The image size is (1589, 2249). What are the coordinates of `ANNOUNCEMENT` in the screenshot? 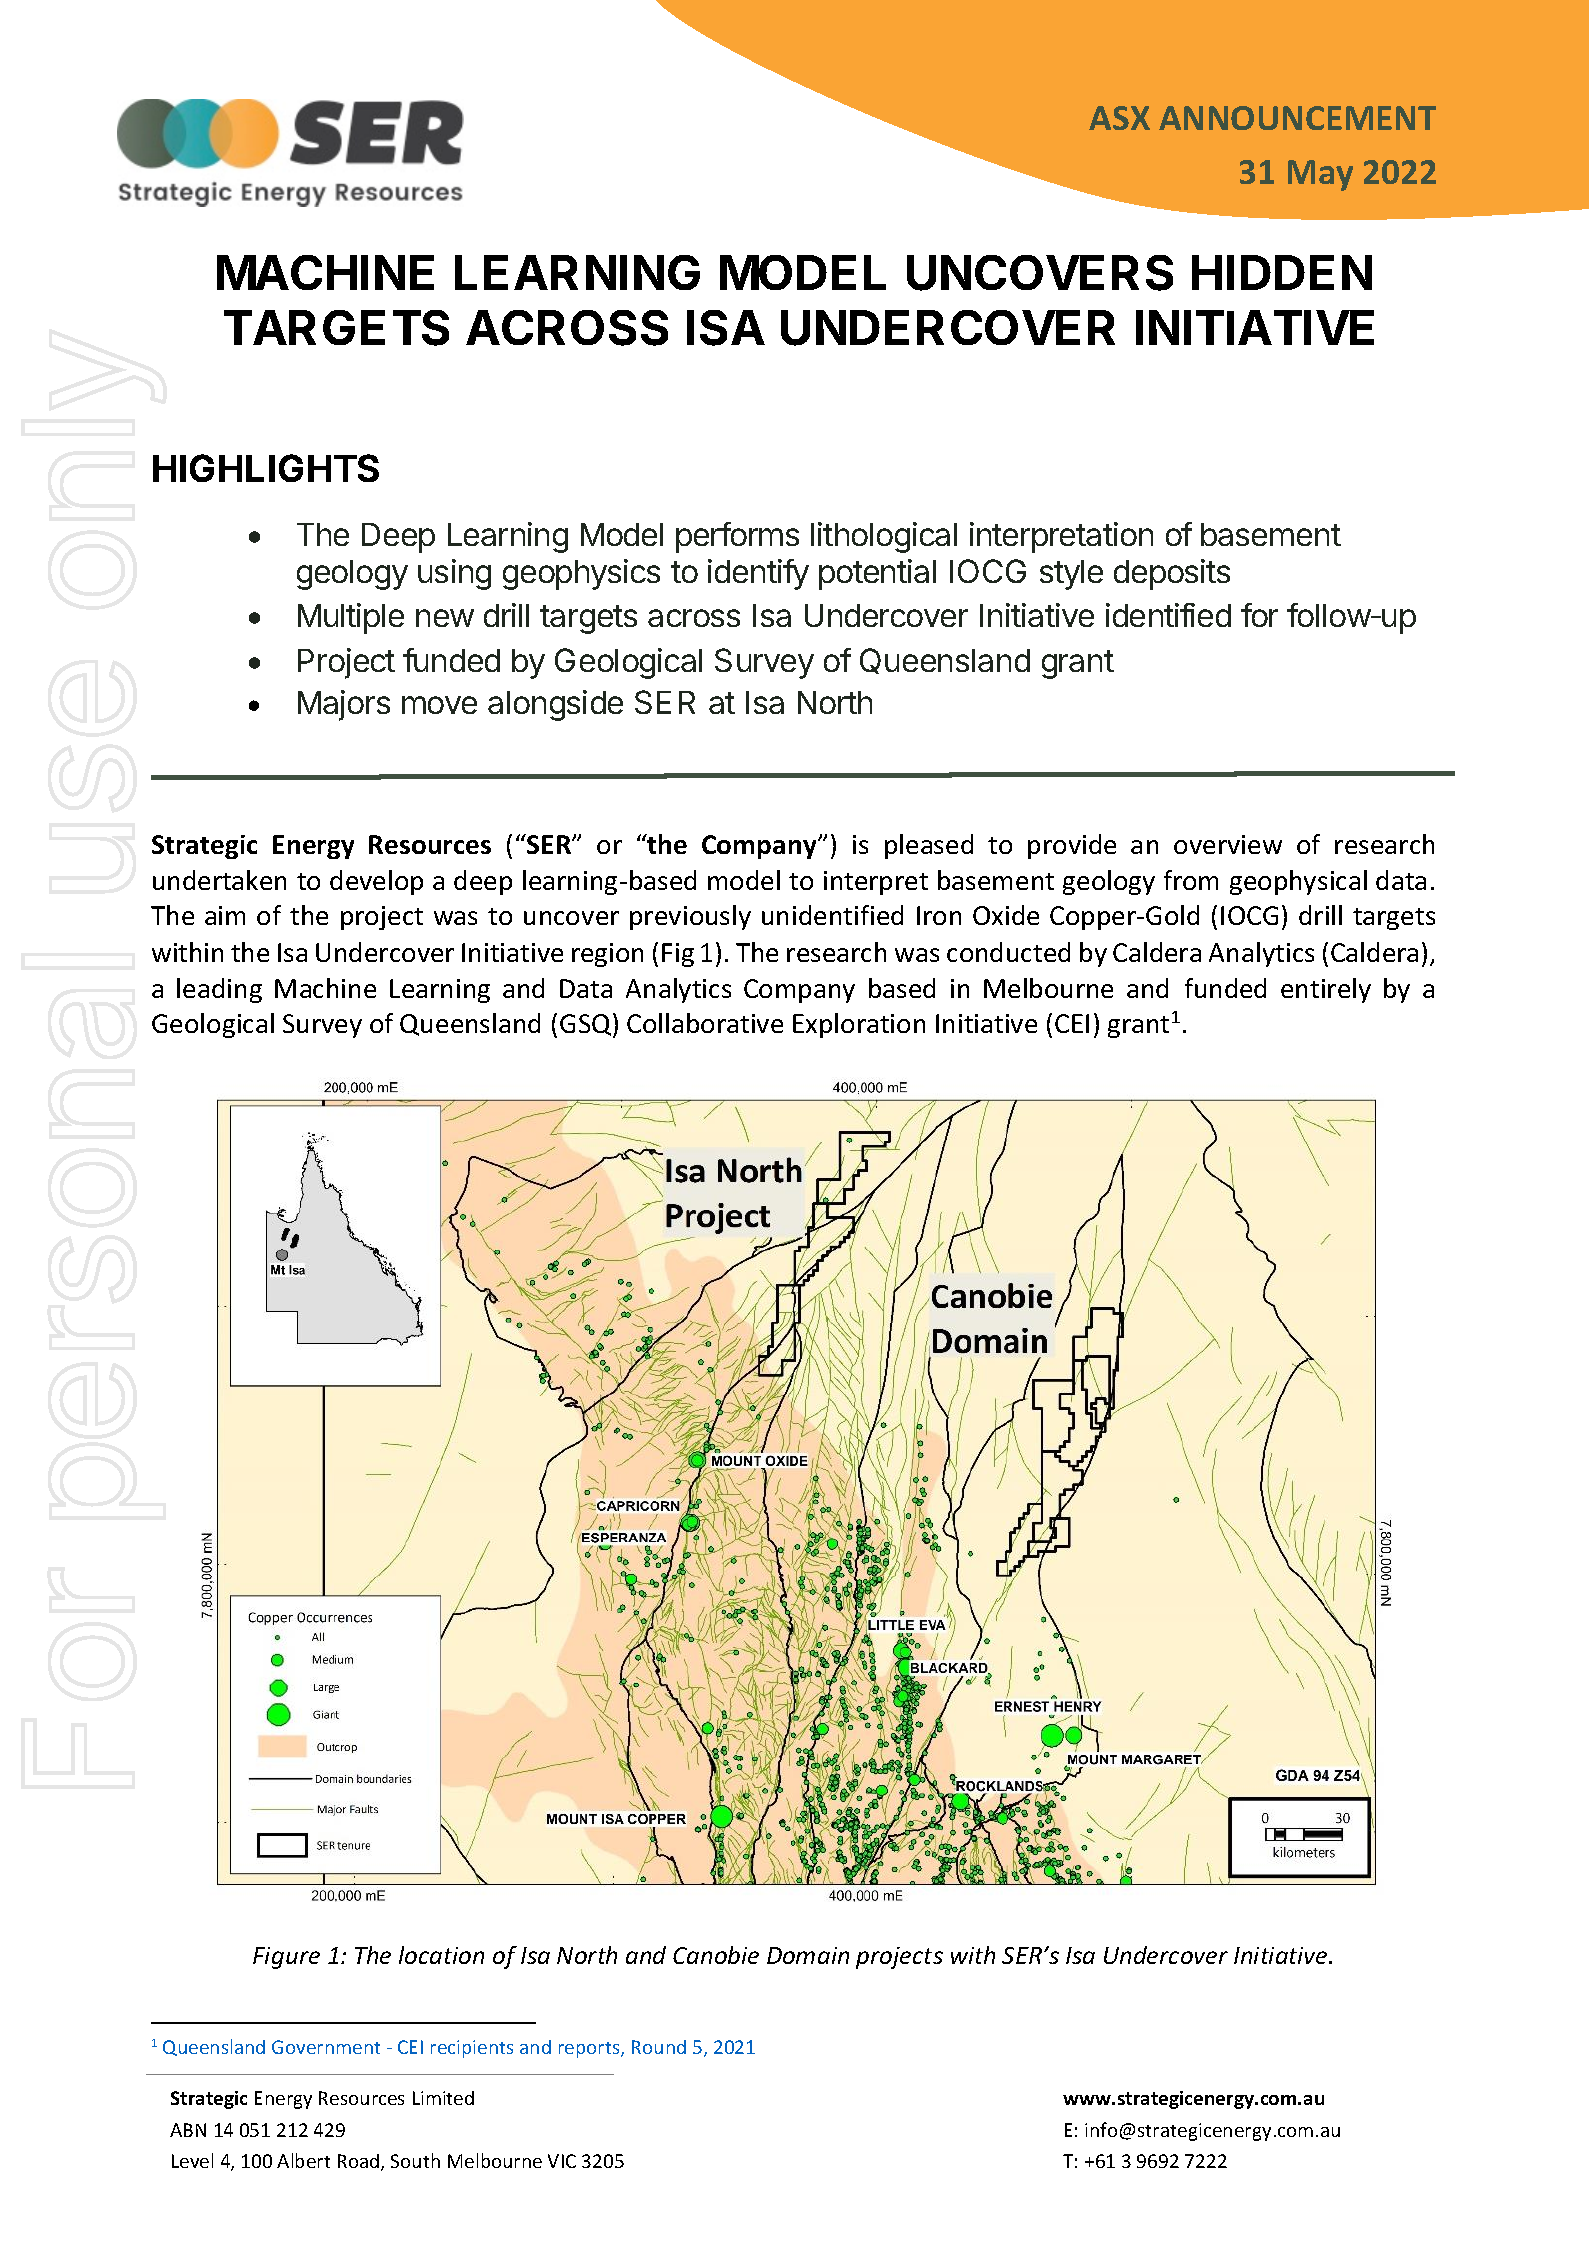 It's located at (1297, 118).
